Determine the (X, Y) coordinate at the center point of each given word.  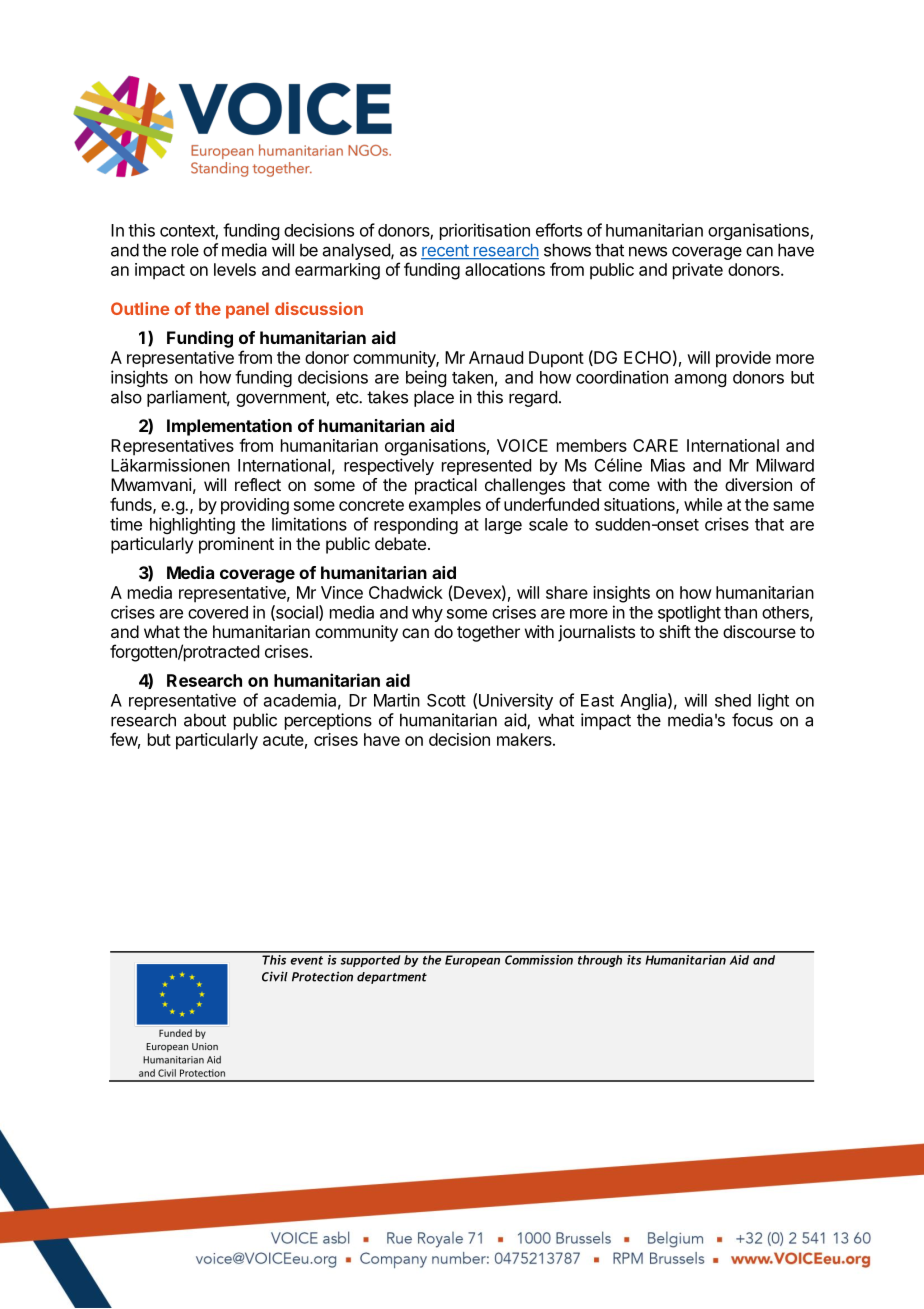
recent (446, 252)
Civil (275, 976)
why (427, 614)
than (740, 612)
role (185, 250)
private (698, 271)
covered (218, 612)
